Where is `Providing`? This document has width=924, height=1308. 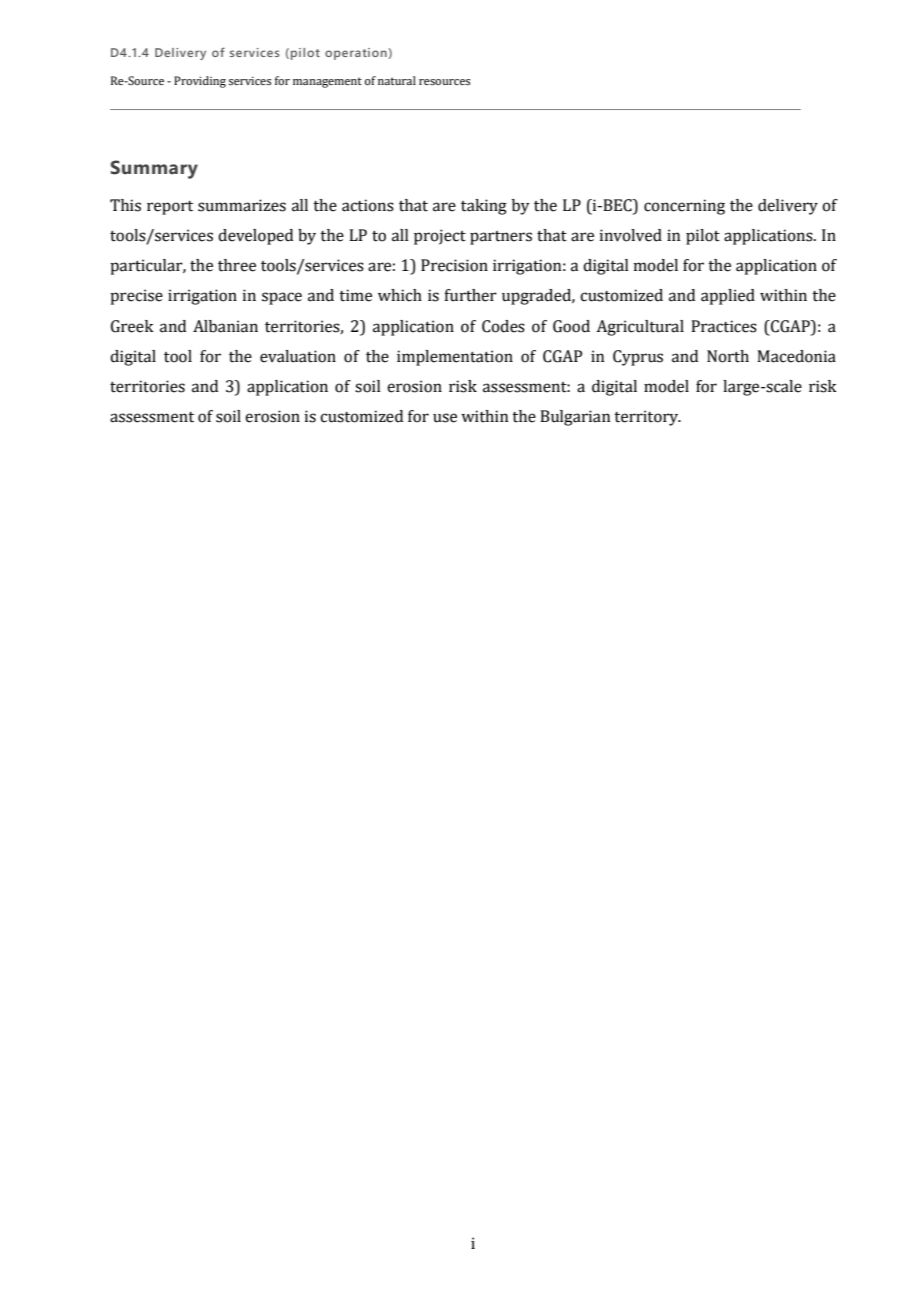
Providing is located at coordinates (200, 82).
